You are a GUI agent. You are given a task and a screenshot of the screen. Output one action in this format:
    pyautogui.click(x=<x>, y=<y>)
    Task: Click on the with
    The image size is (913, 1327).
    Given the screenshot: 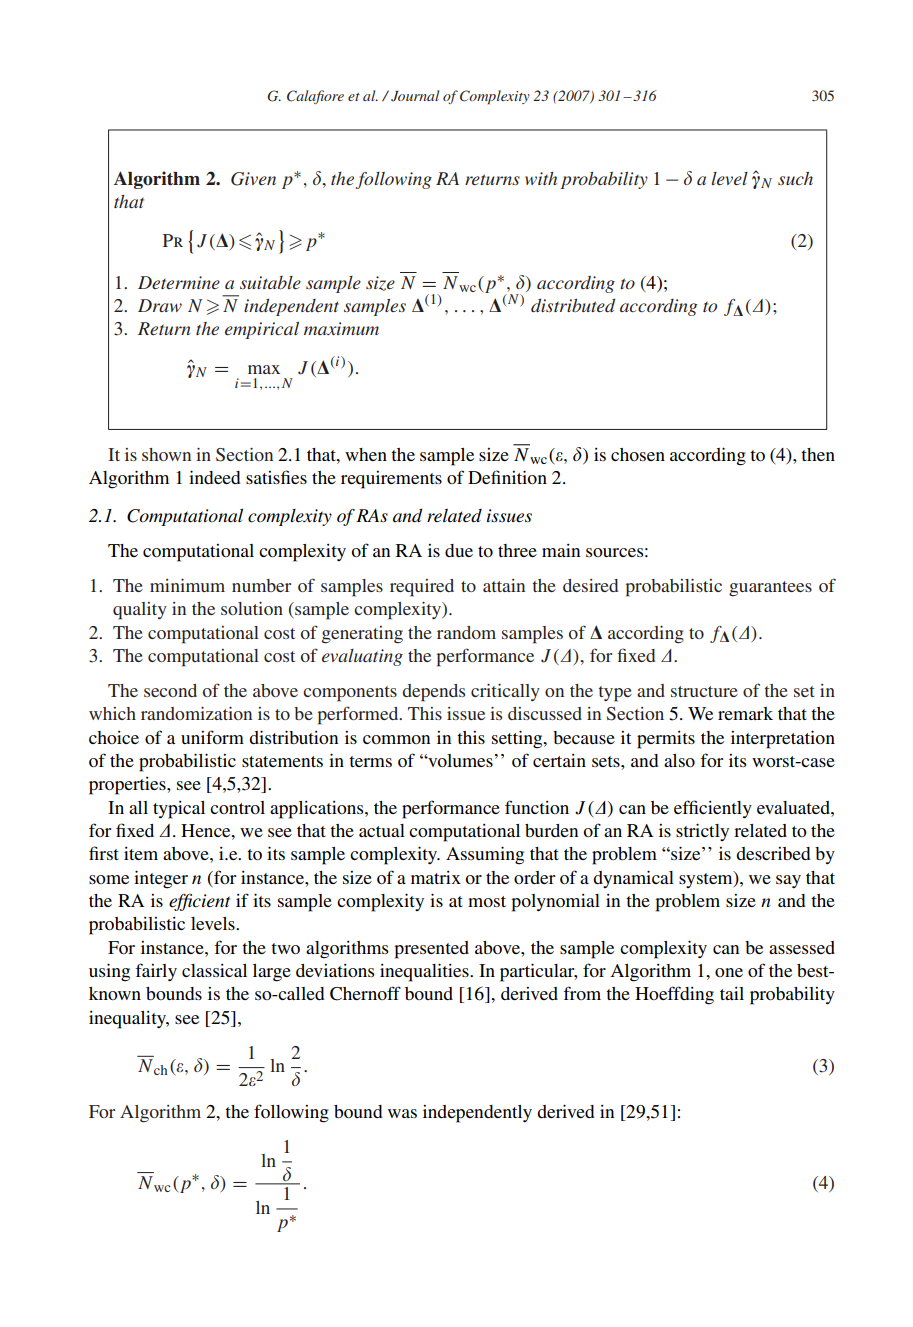 What is the action you would take?
    pyautogui.click(x=541, y=178)
